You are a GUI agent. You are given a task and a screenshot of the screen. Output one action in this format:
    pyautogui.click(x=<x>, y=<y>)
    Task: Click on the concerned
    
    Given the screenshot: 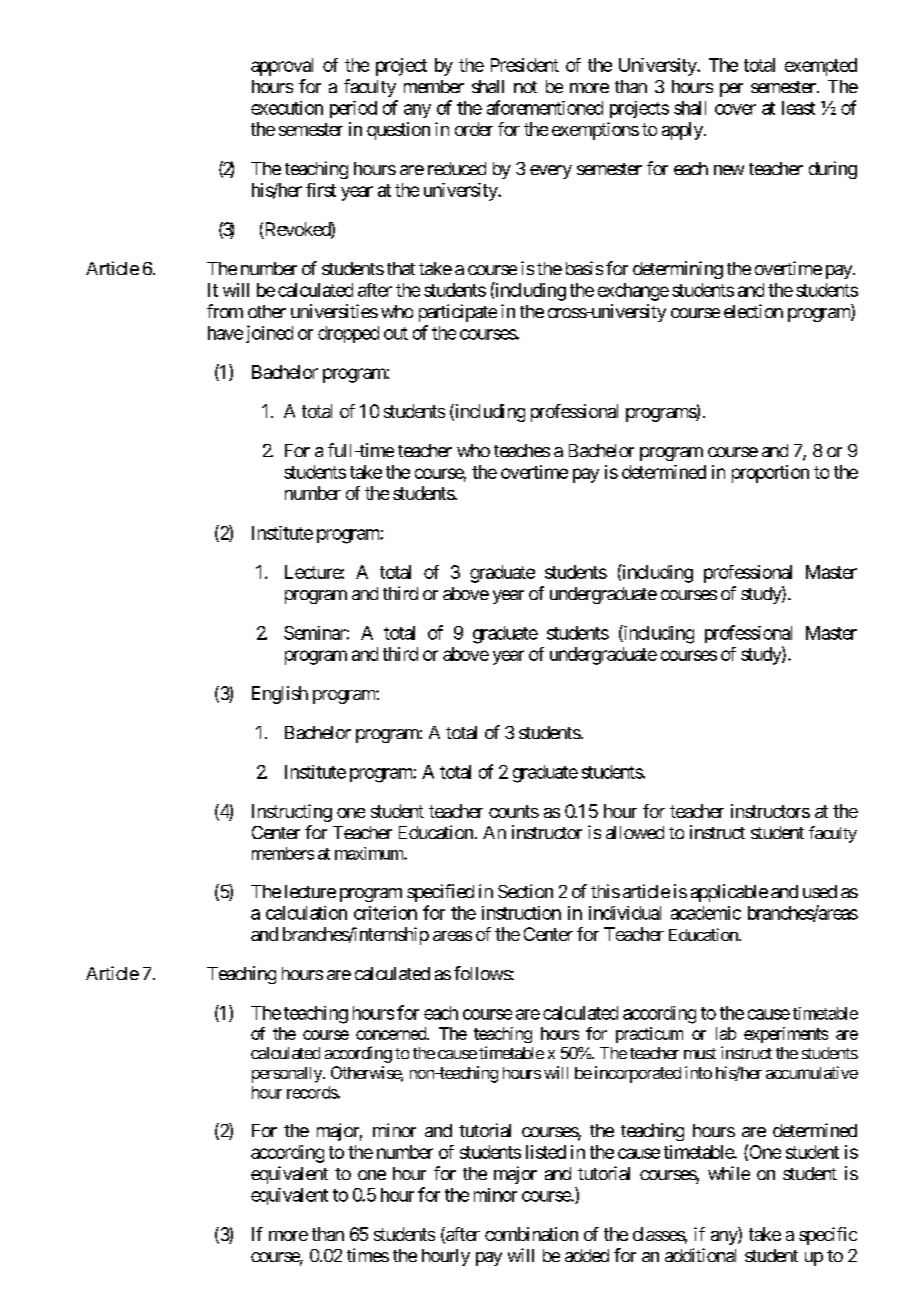 What is the action you would take?
    pyautogui.click(x=392, y=1033)
